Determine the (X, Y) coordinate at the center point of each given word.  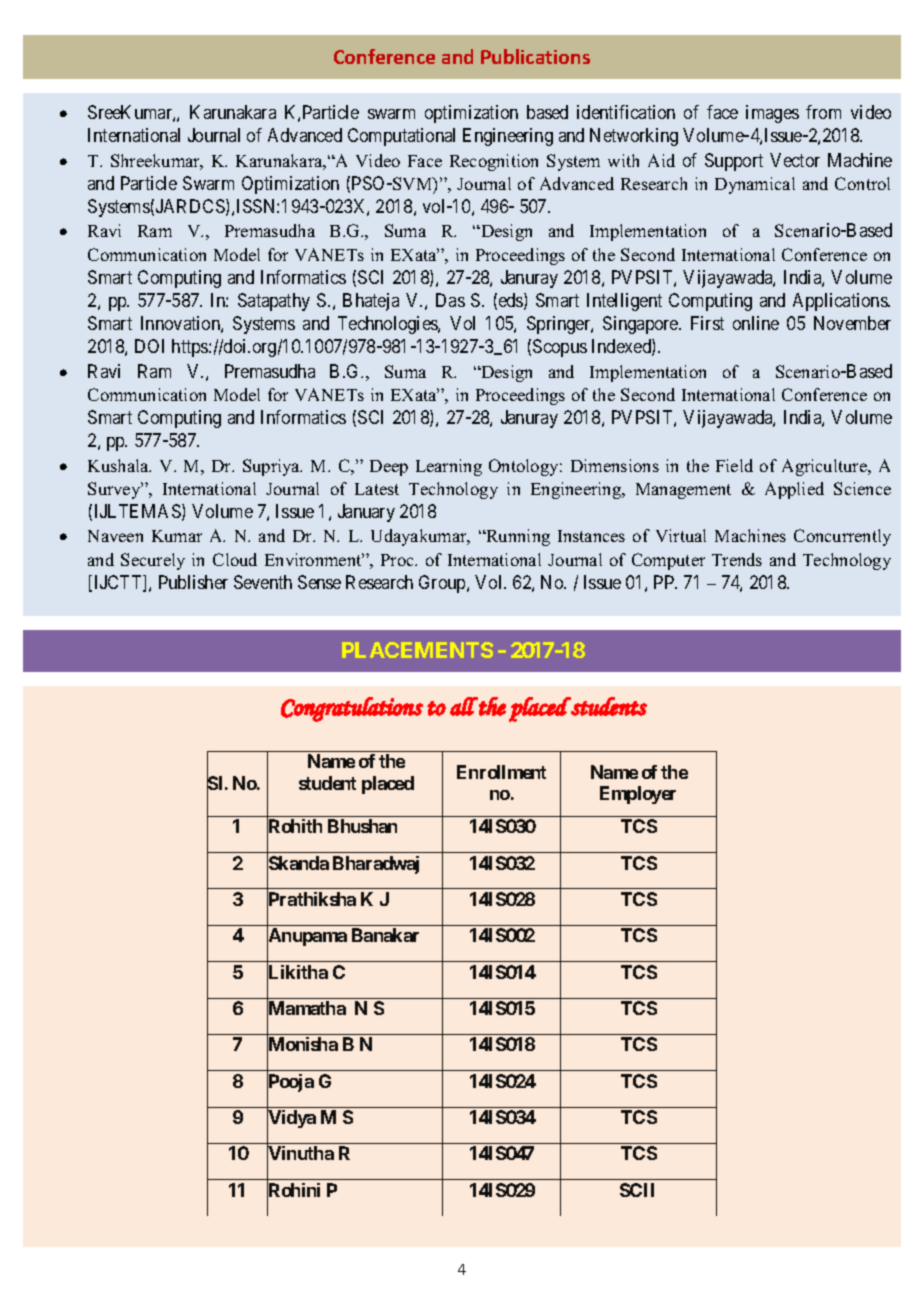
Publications (535, 56)
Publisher (193, 582)
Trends (737, 559)
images (772, 114)
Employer (638, 795)
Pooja (290, 1083)
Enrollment (501, 772)
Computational (401, 137)
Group (443, 584)
